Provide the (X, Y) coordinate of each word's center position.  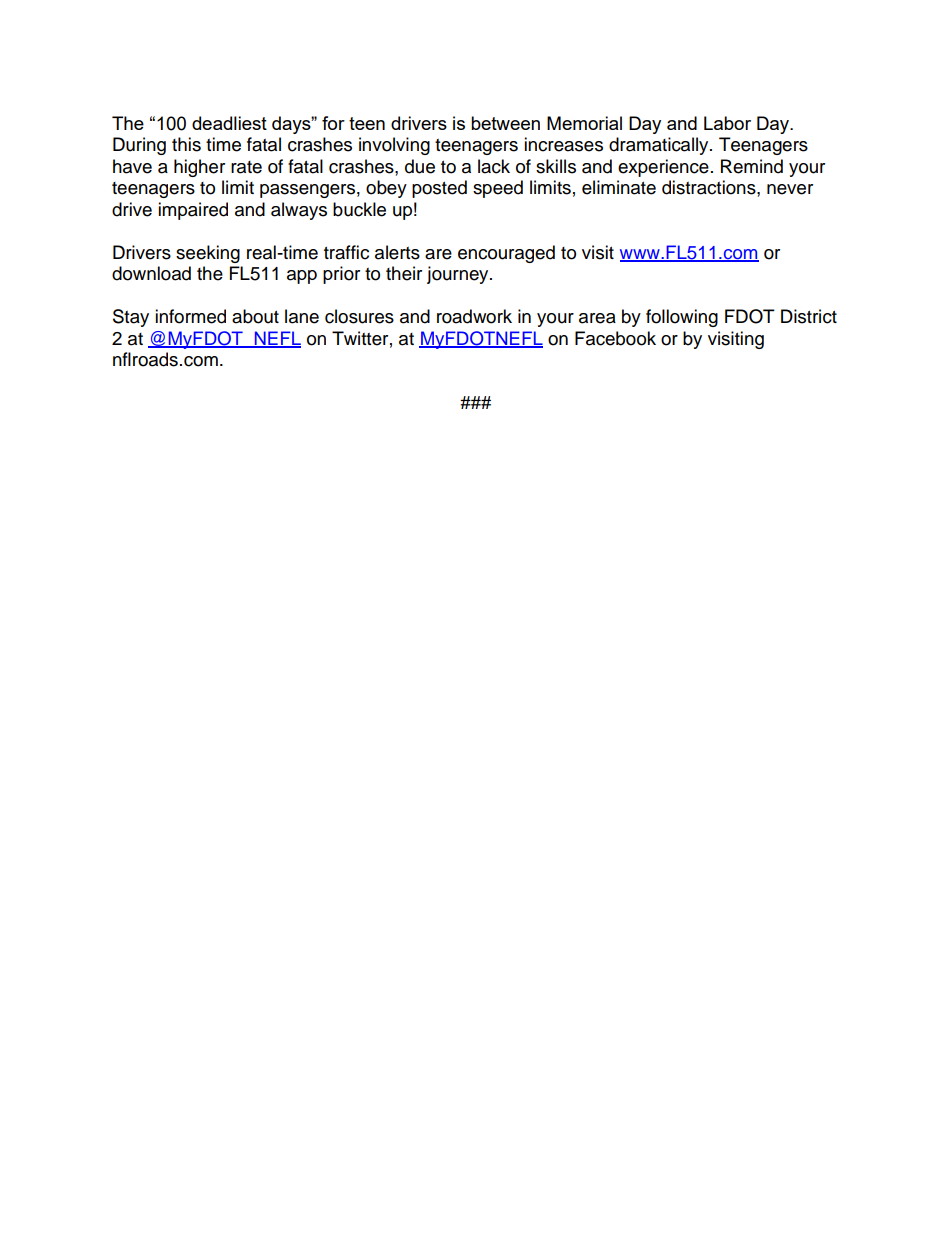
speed (498, 189)
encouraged (506, 254)
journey (459, 275)
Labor (727, 123)
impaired (193, 211)
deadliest (229, 123)
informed (190, 316)
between (505, 123)
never (790, 189)
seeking (208, 254)
